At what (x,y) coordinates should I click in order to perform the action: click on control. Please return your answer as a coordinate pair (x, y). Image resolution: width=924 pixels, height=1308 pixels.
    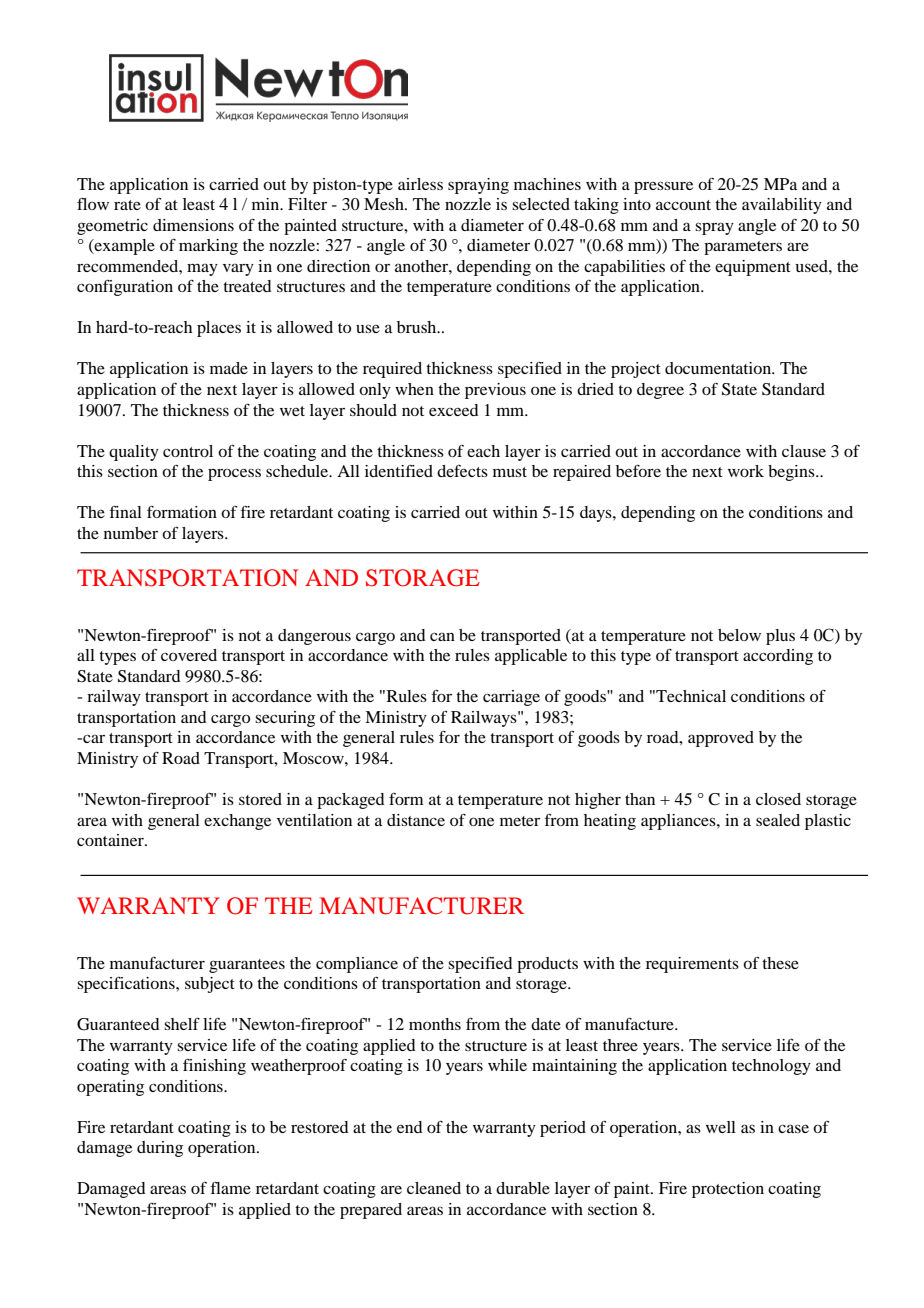
    Looking at the image, I should click on (188, 451).
